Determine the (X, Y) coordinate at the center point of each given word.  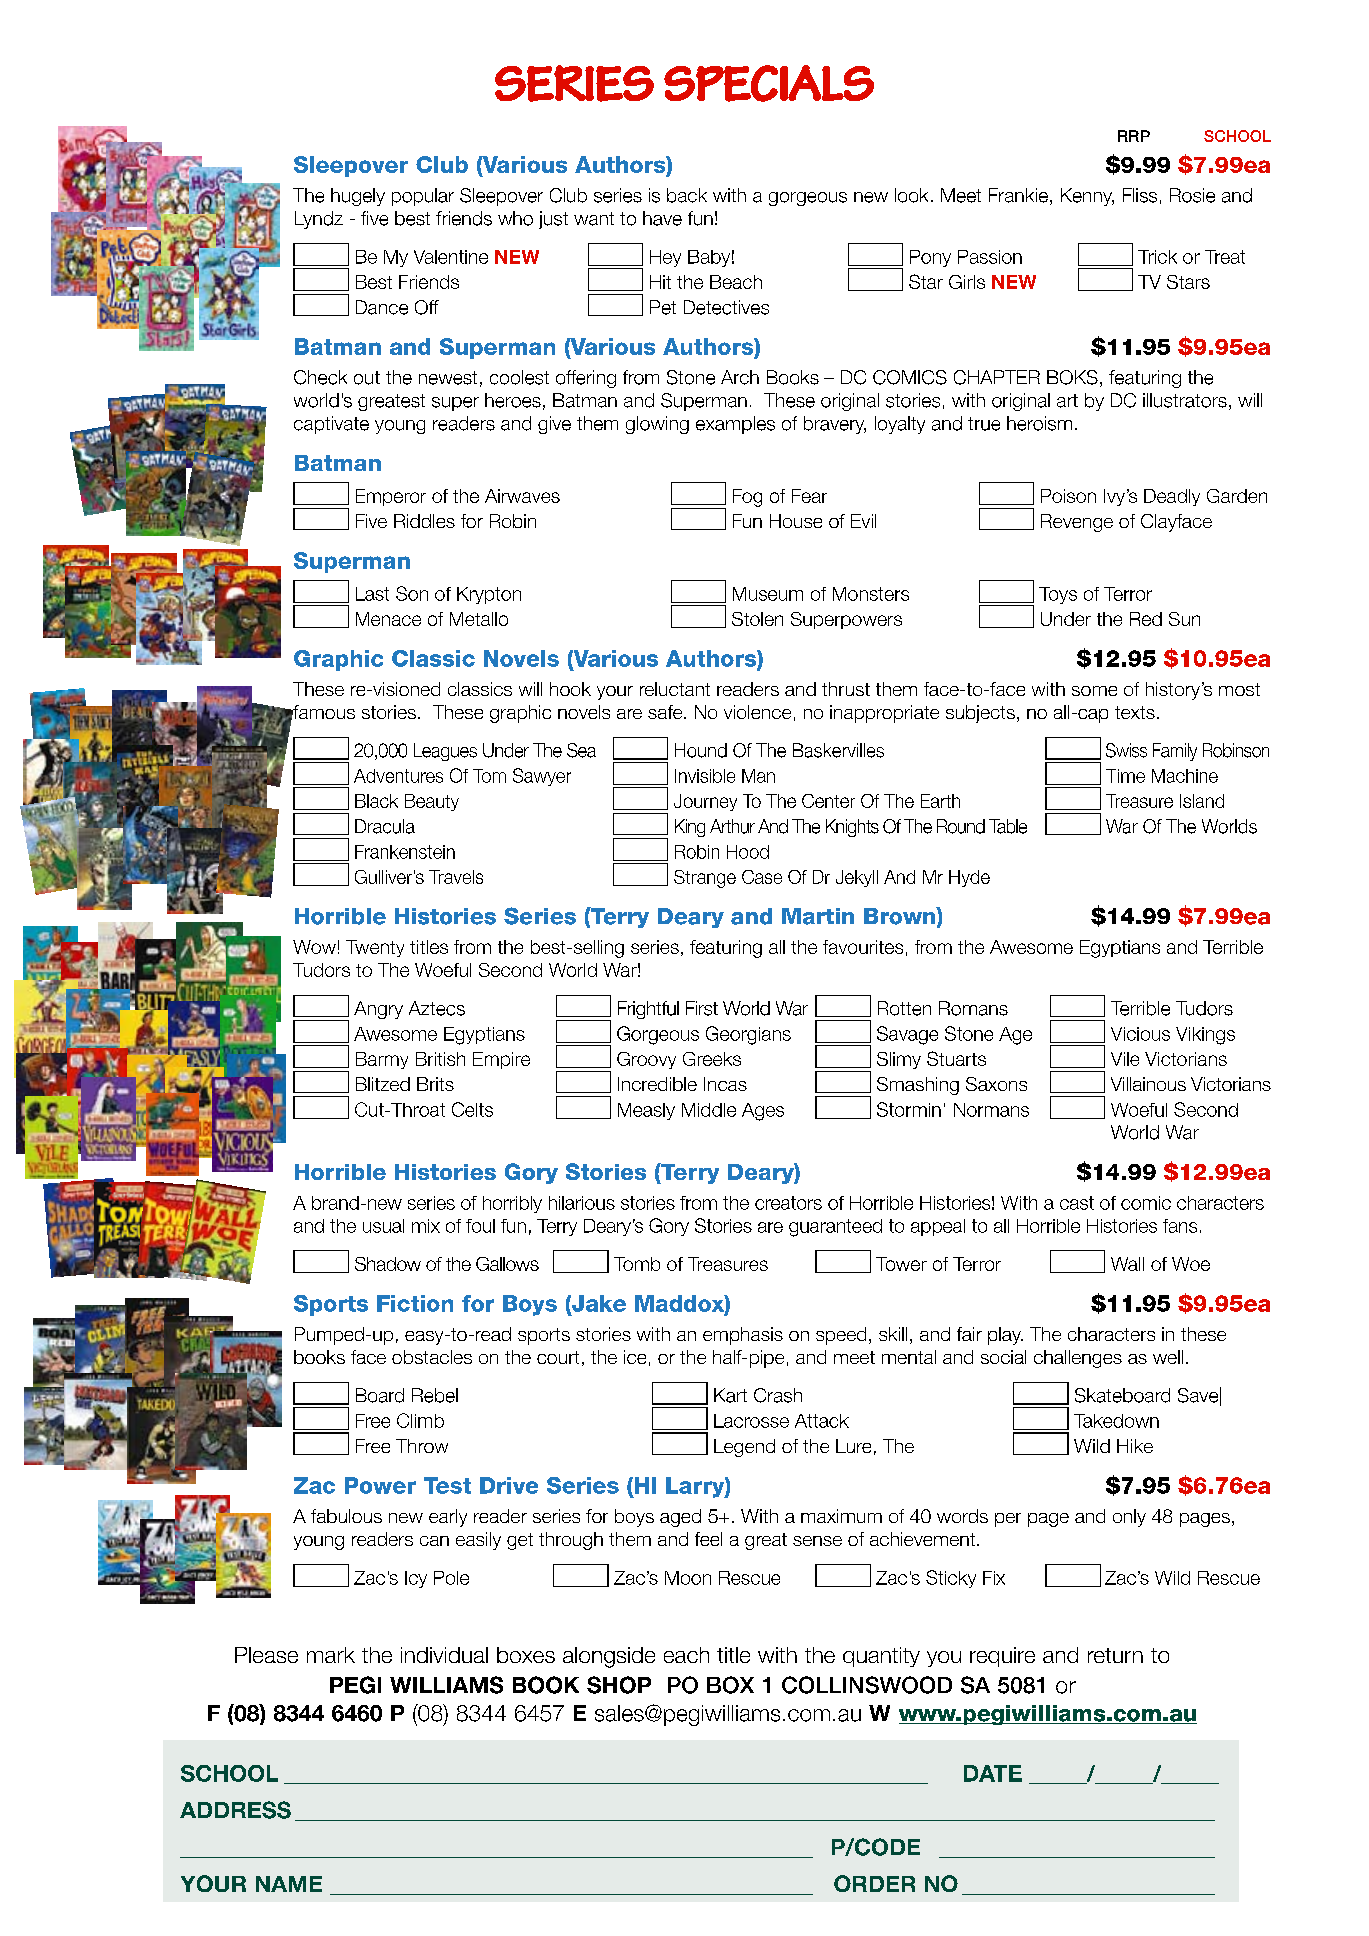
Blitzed (383, 1084)
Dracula (385, 826)
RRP (1134, 136)
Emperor (391, 497)
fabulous (346, 1516)
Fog (747, 498)
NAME (289, 1884)
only (1129, 1518)
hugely (358, 197)
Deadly (1172, 497)
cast (1077, 1203)
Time (1125, 776)
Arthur (732, 826)
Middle (709, 1110)
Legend (744, 1448)
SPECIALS (769, 83)
